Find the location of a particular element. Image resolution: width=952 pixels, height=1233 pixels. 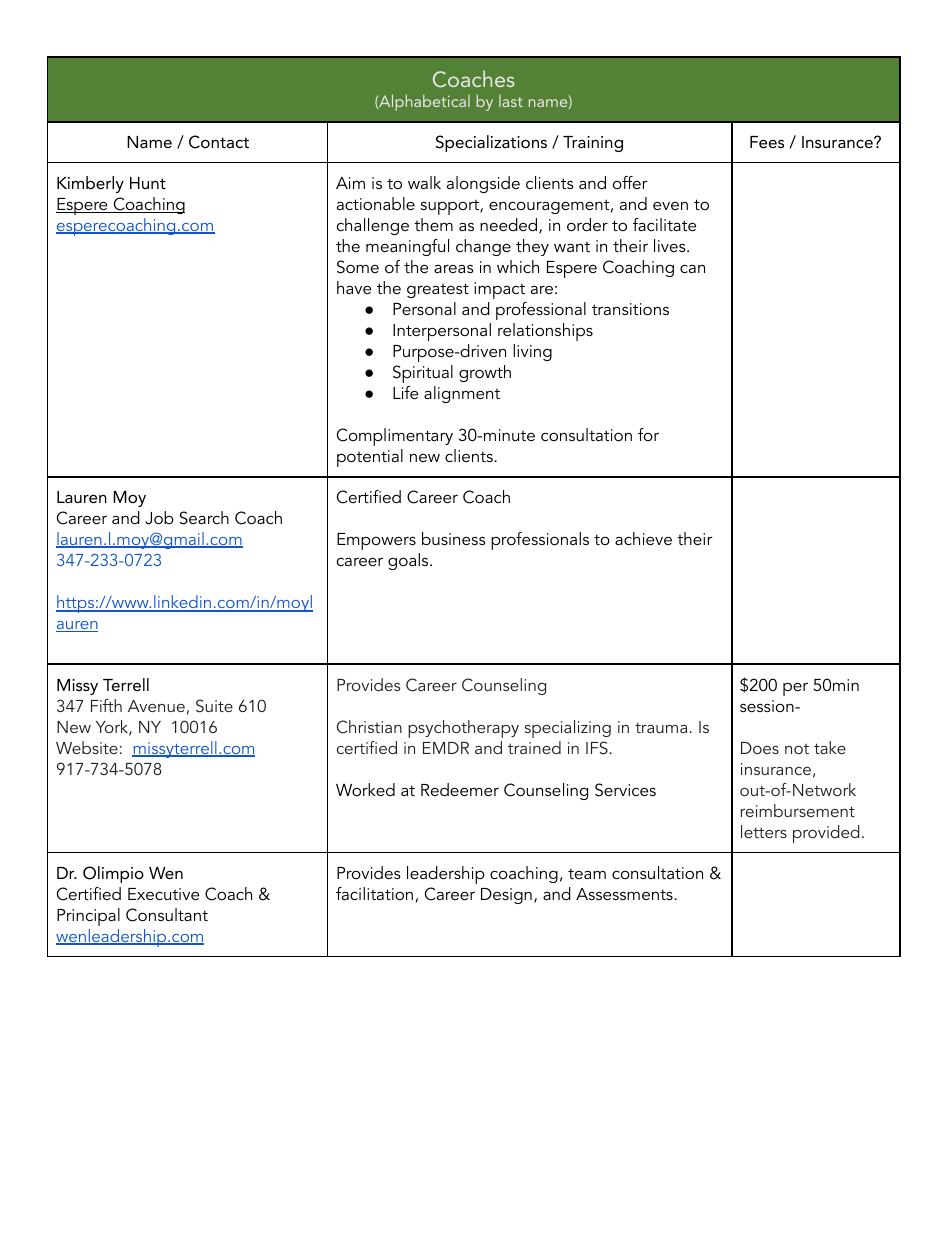

Executive is located at coordinates (163, 894).
